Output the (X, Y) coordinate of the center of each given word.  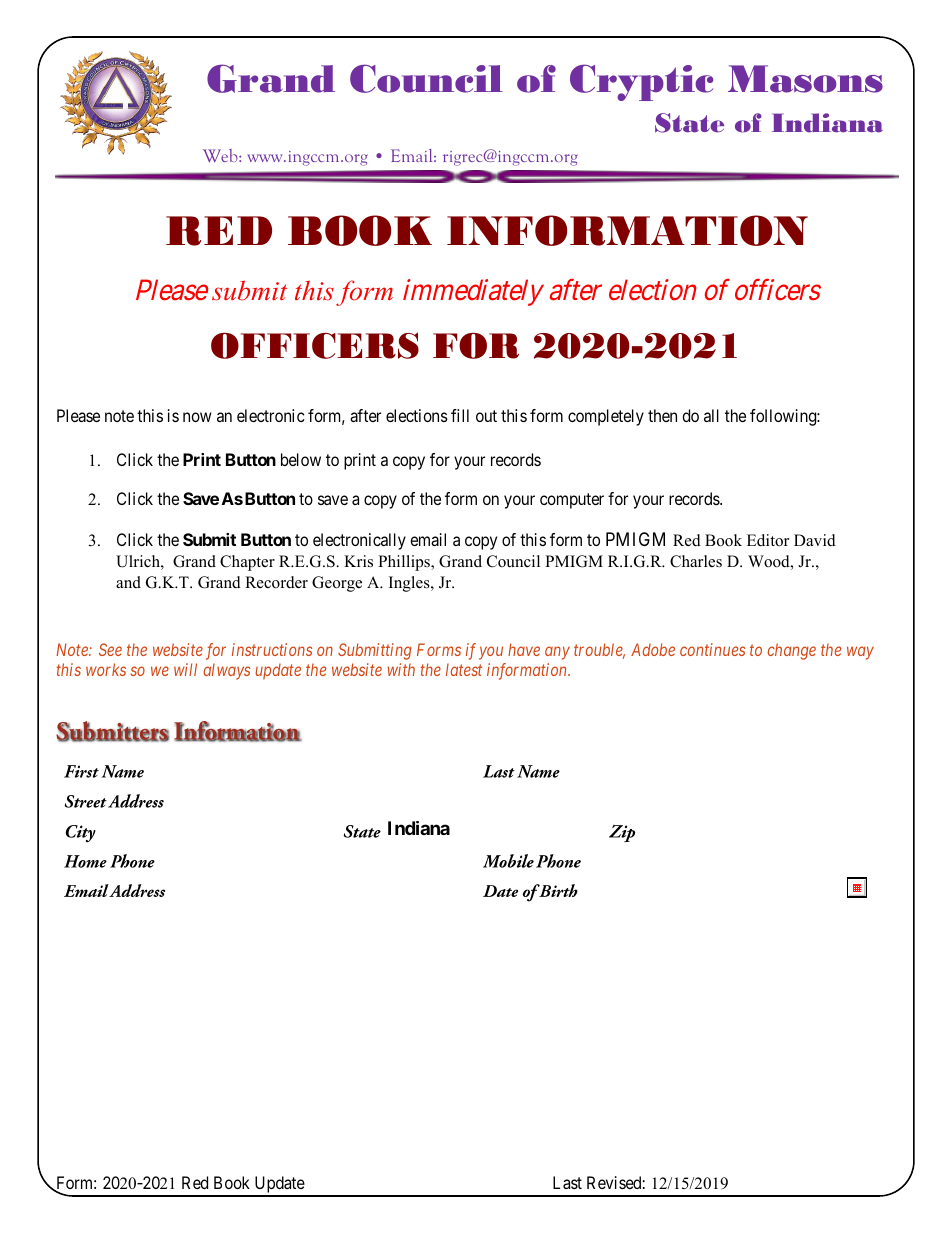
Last (567, 1182)
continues (712, 649)
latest (464, 669)
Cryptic (641, 82)
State (689, 123)
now (197, 417)
